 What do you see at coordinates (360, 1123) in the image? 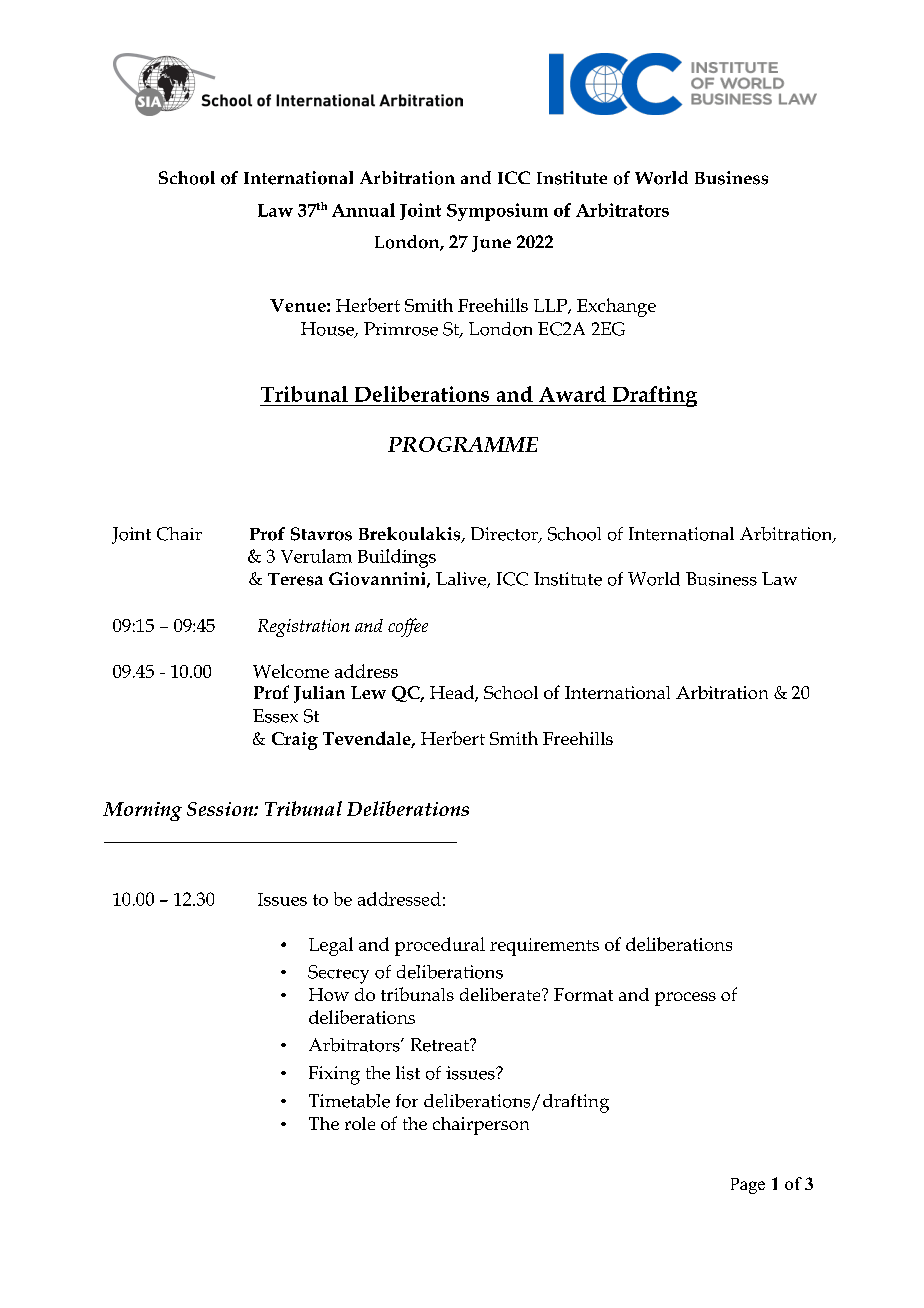
I see `role` at bounding box center [360, 1123].
